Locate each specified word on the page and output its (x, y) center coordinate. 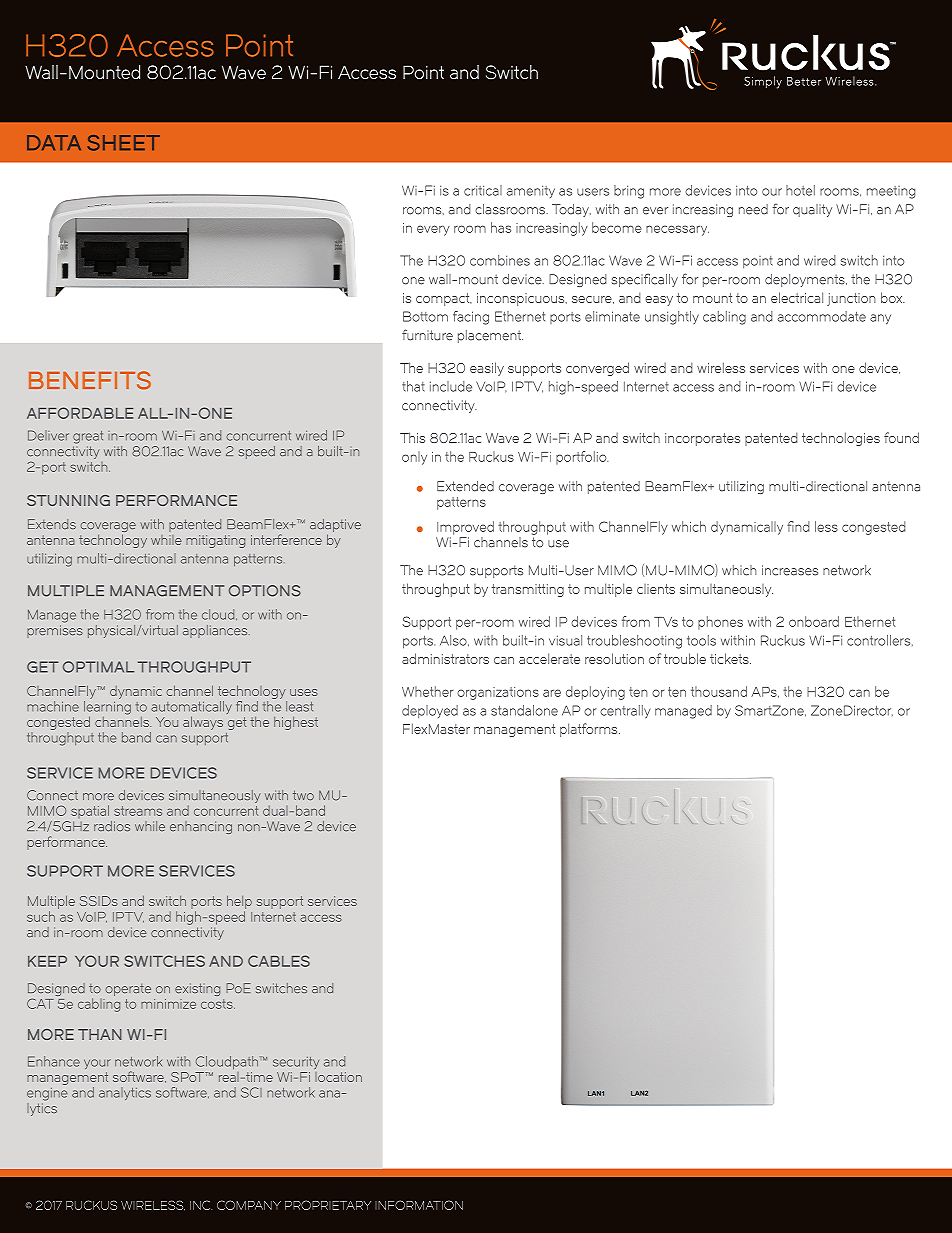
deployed (430, 712)
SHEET (124, 143)
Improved (465, 528)
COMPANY (249, 1205)
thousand (719, 691)
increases (790, 570)
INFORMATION (419, 1205)
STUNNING (68, 500)
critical (483, 190)
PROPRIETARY (328, 1205)
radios (112, 826)
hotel (800, 190)
